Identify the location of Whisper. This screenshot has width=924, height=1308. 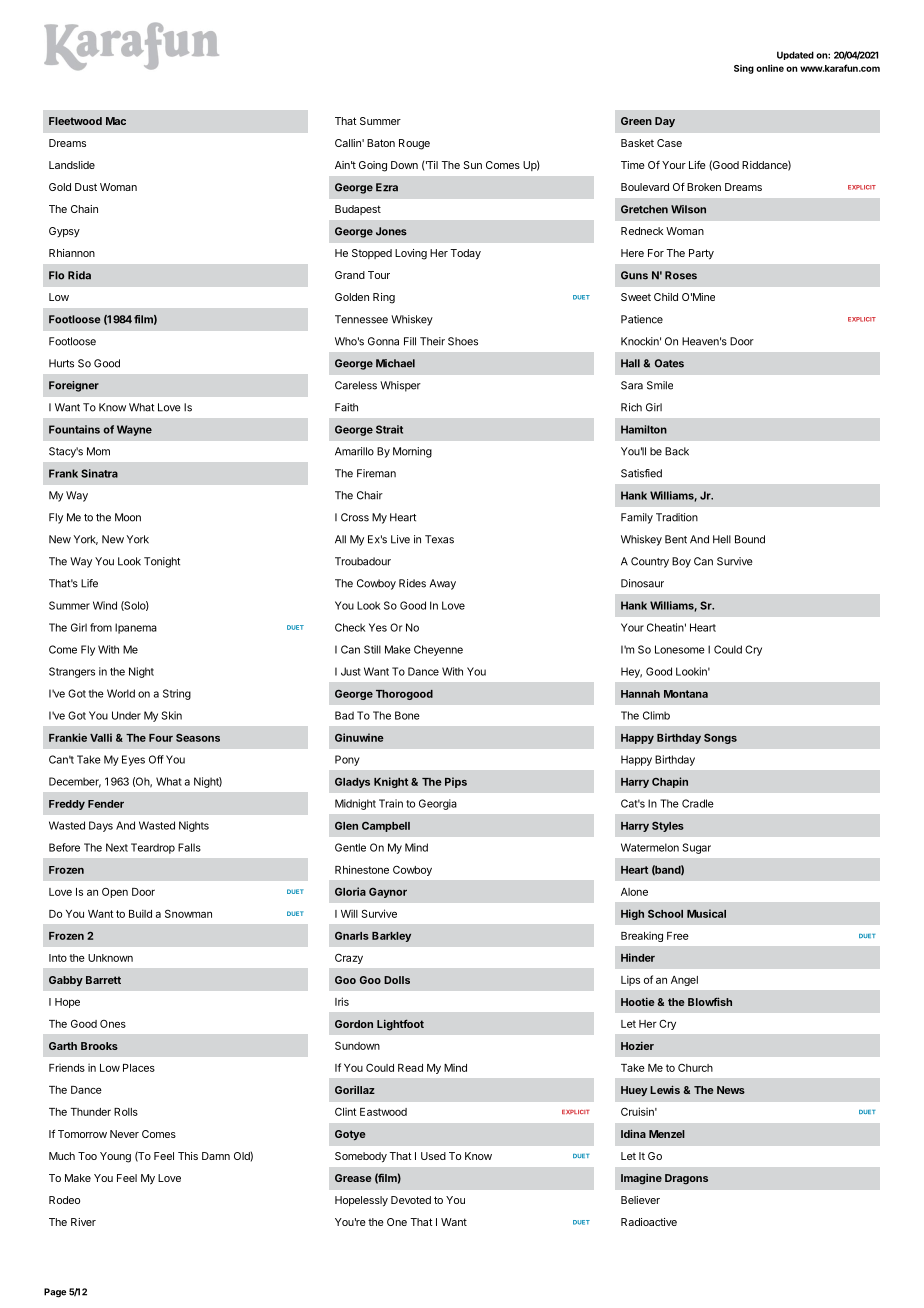
(400, 386).
